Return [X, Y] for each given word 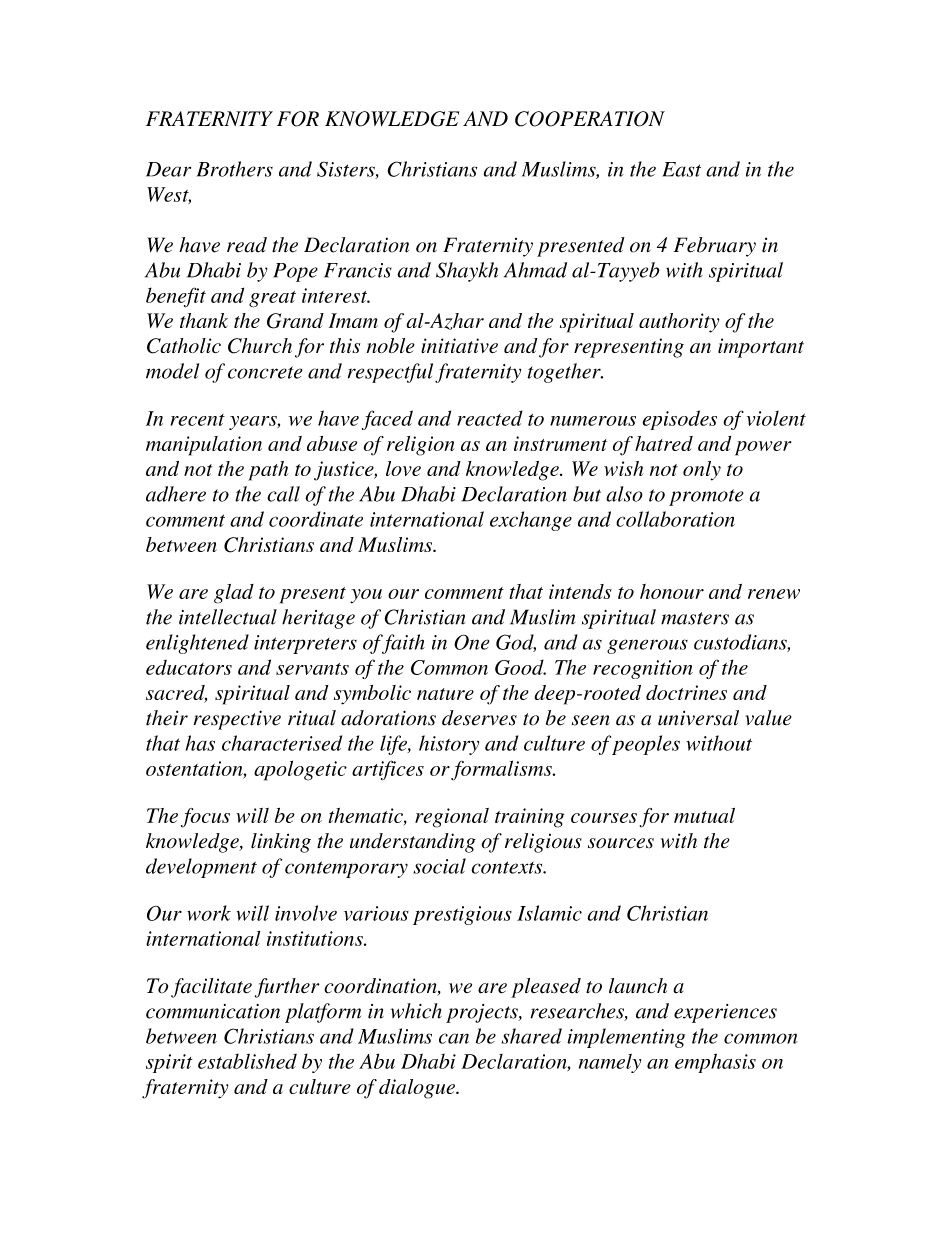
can [454, 1038]
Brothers [235, 169]
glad [234, 594]
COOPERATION [590, 119]
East [681, 169]
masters [695, 618]
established [247, 1061]
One [472, 642]
